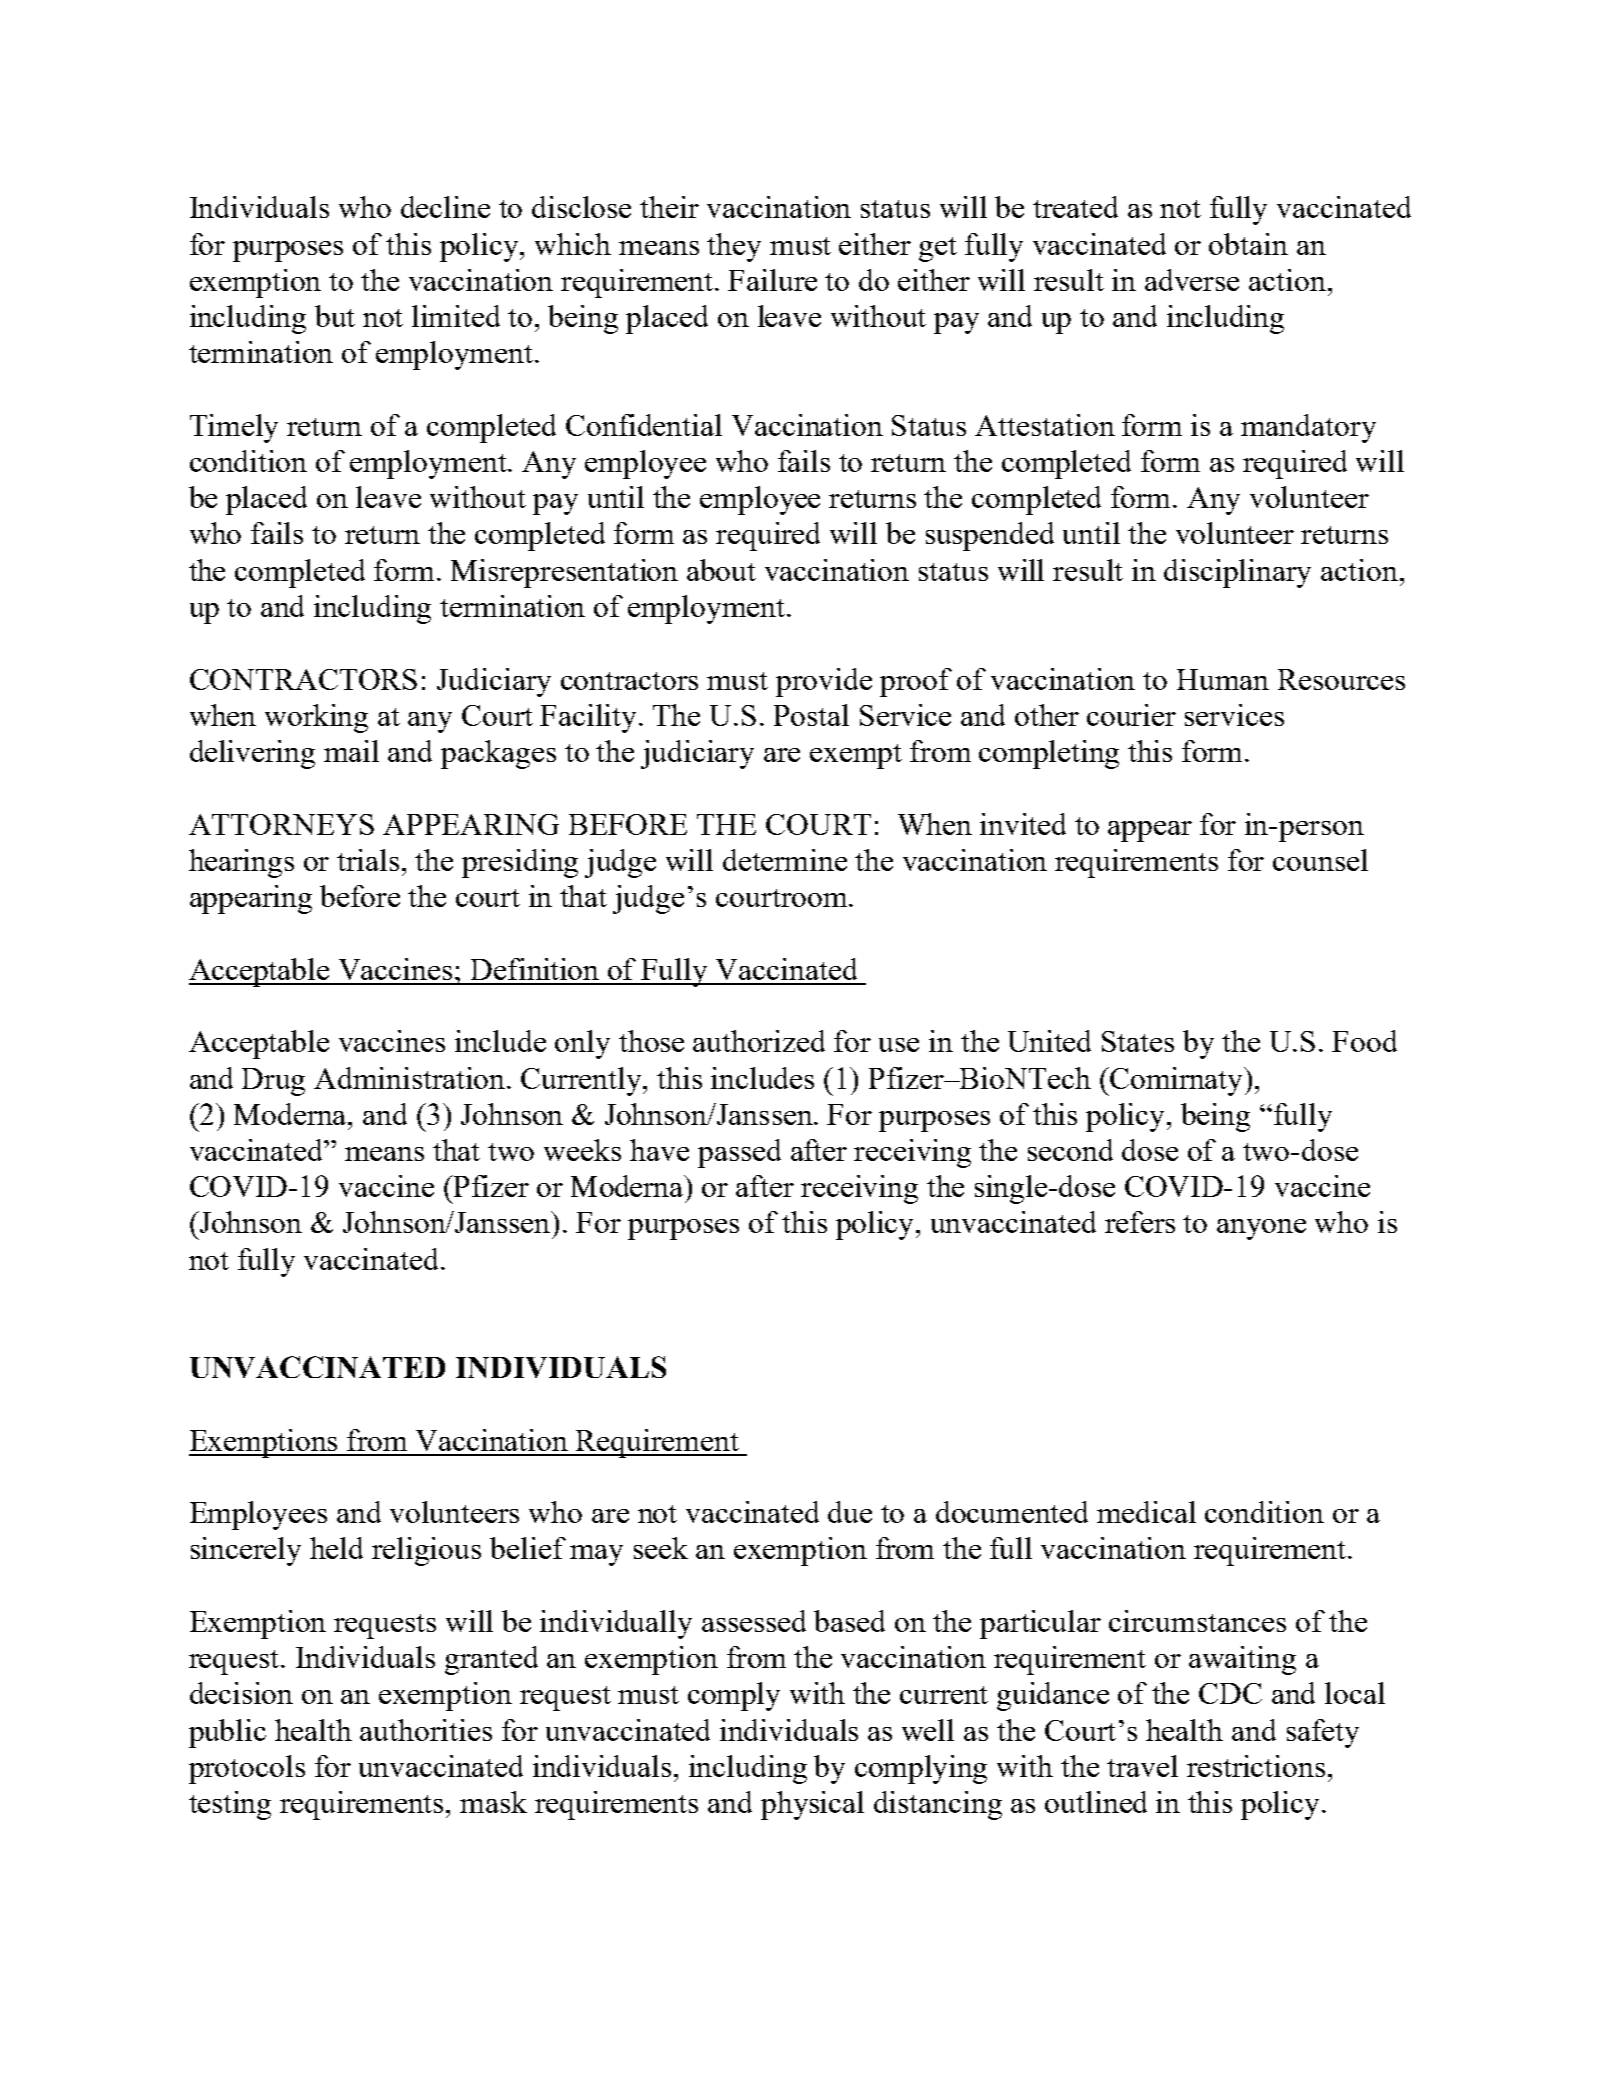 The width and height of the screenshot is (1606, 2078). Describe the element at coordinates (411, 1078) in the screenshot. I see `Administration` at that location.
